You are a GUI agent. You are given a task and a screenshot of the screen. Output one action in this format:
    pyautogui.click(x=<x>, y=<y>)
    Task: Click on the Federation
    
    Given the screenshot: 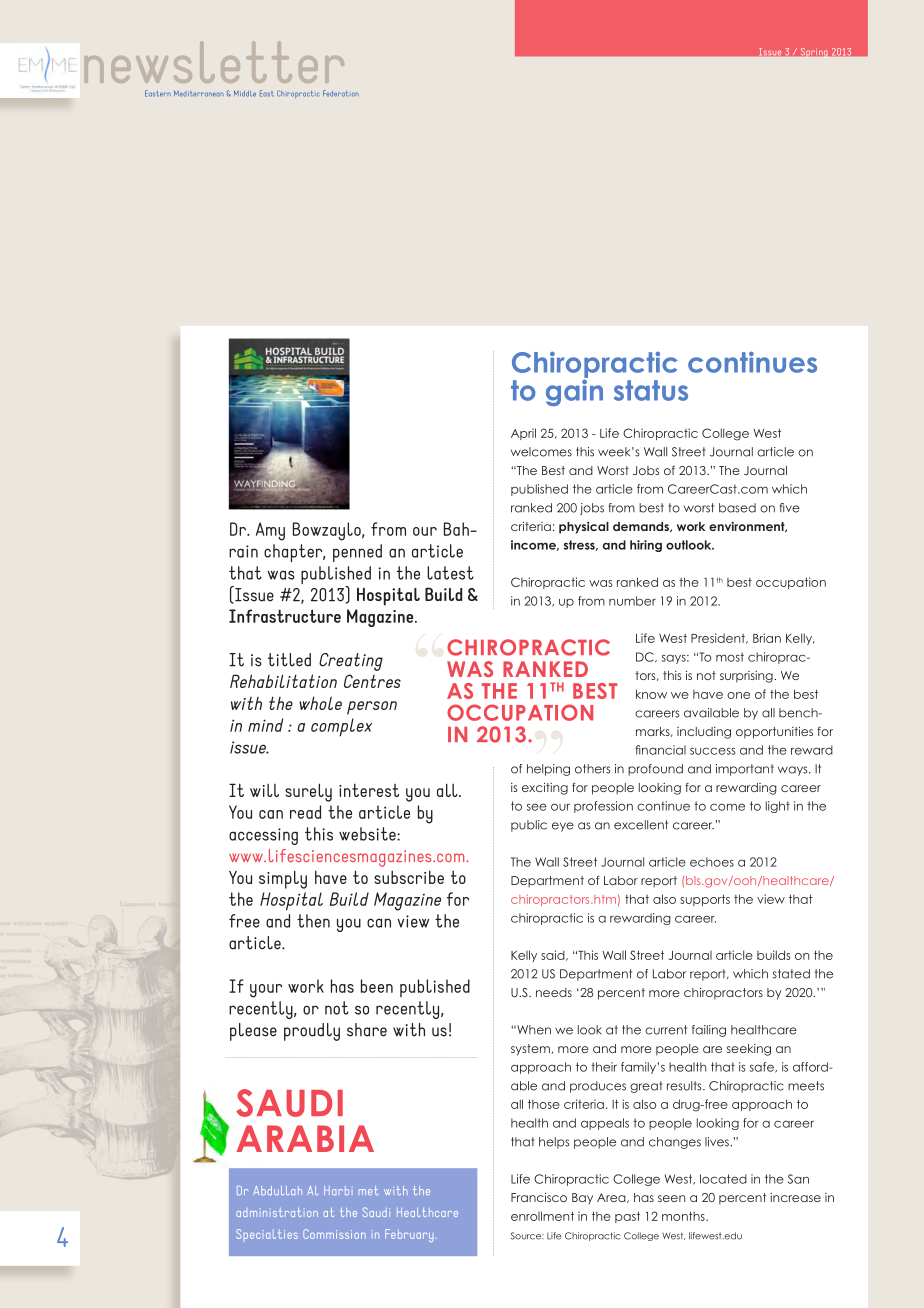 What is the action you would take?
    pyautogui.click(x=341, y=93)
